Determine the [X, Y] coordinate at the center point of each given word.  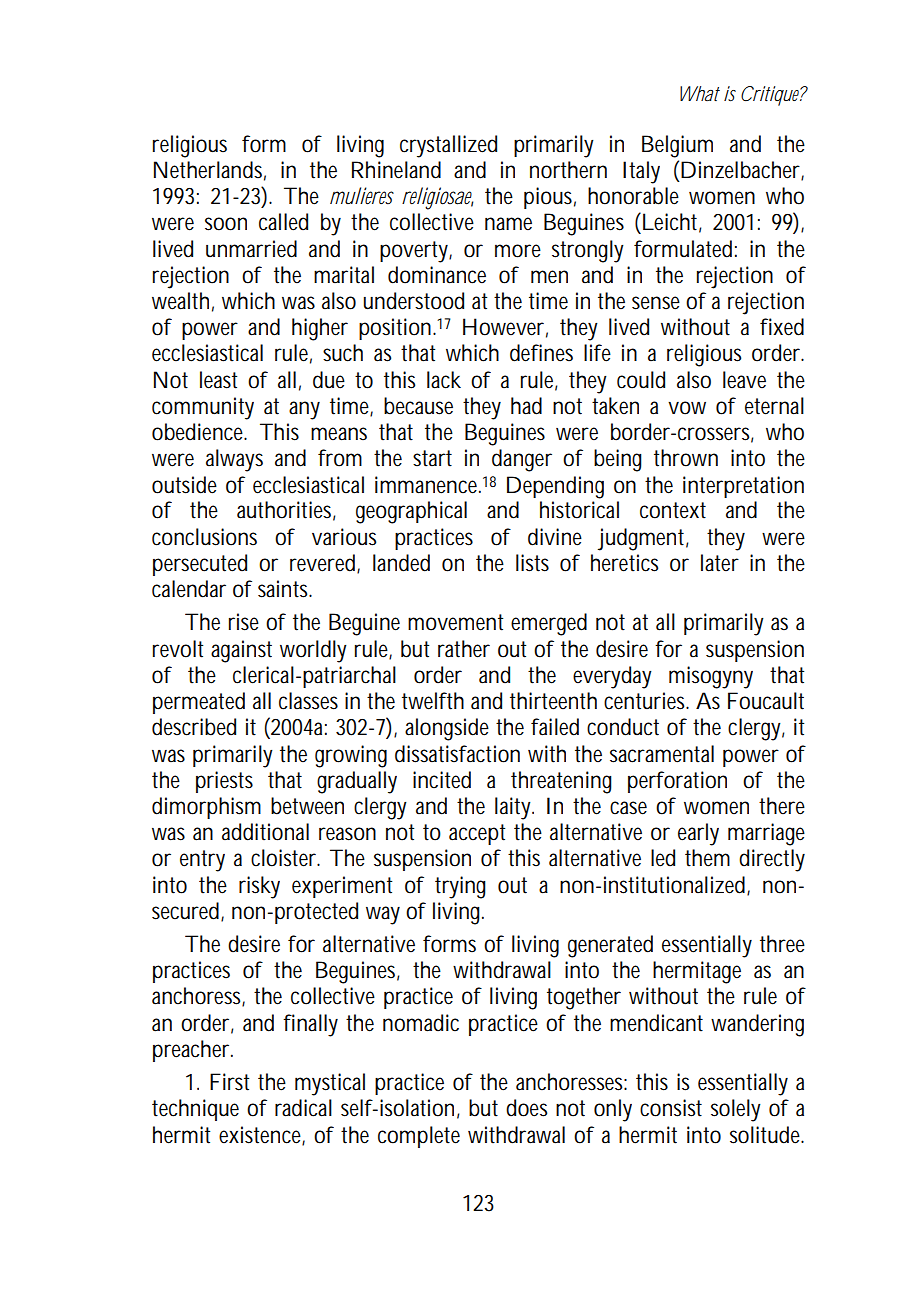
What [700, 93]
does [526, 1108]
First [230, 1082]
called [283, 222]
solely [736, 1110]
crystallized [448, 146]
